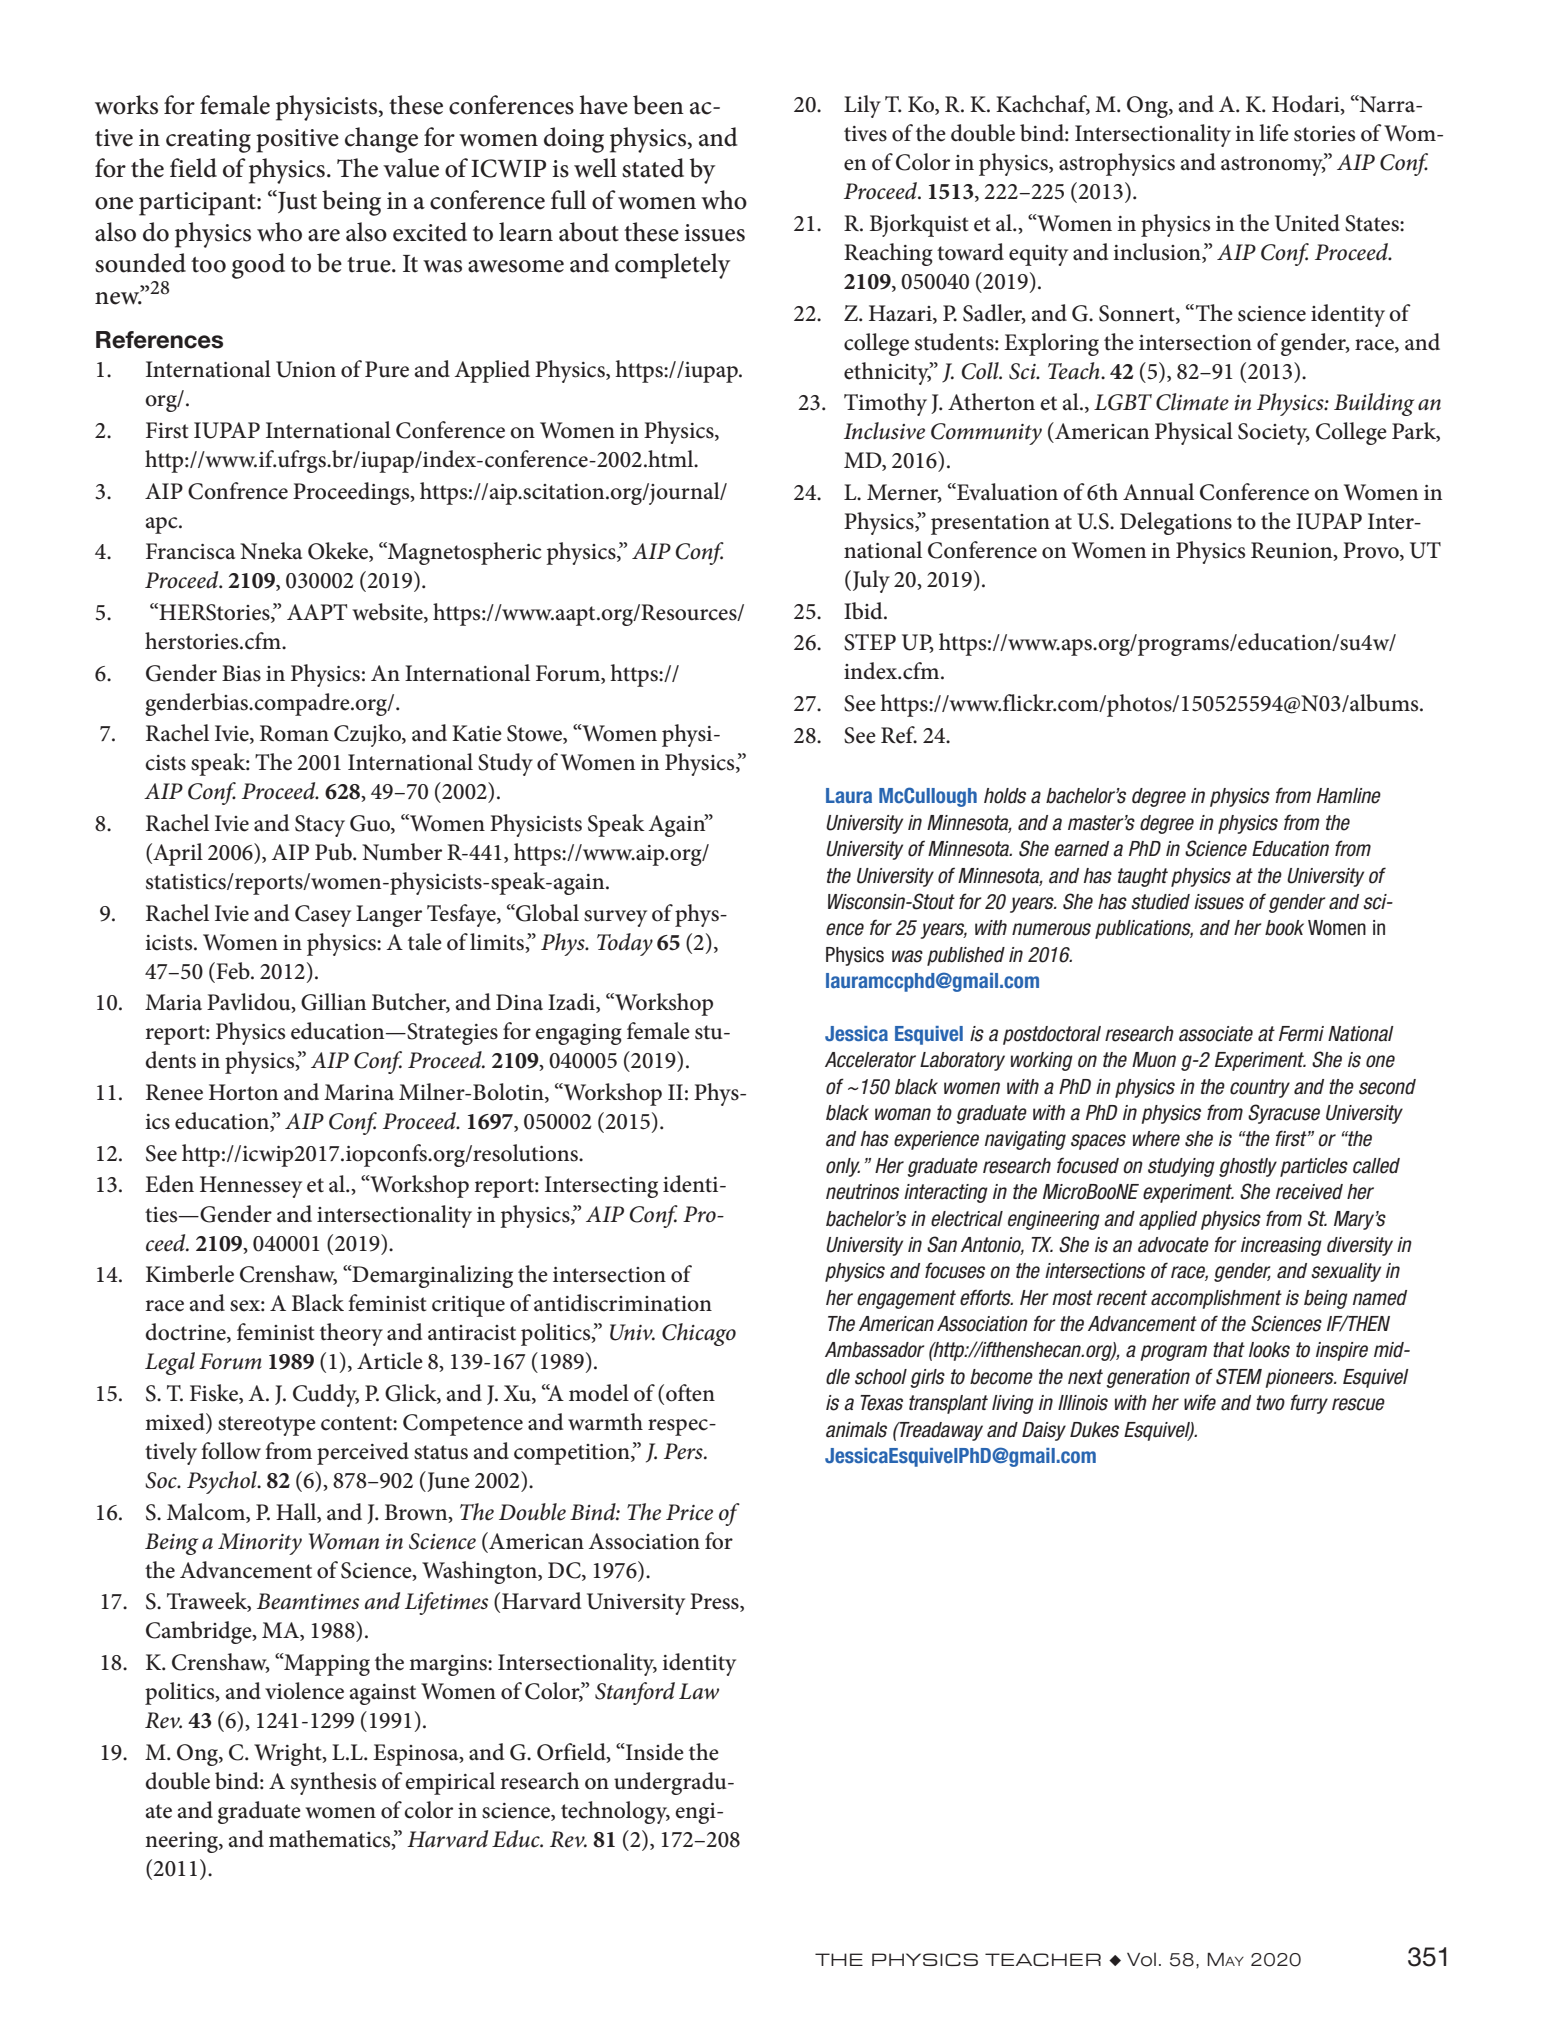  I want to click on technology, so click(615, 1812).
